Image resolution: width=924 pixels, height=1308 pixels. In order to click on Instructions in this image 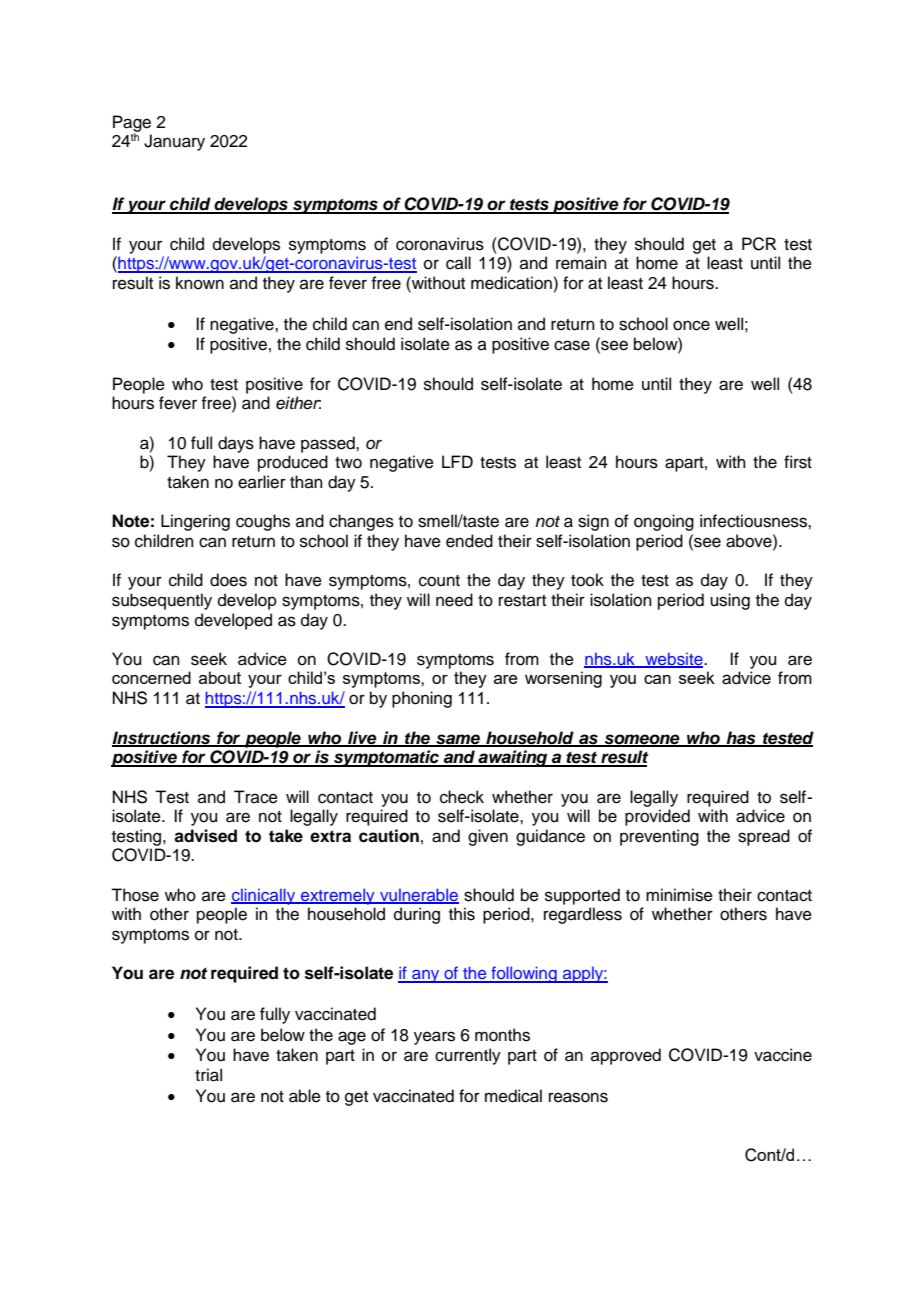, I will do `click(162, 738)`.
